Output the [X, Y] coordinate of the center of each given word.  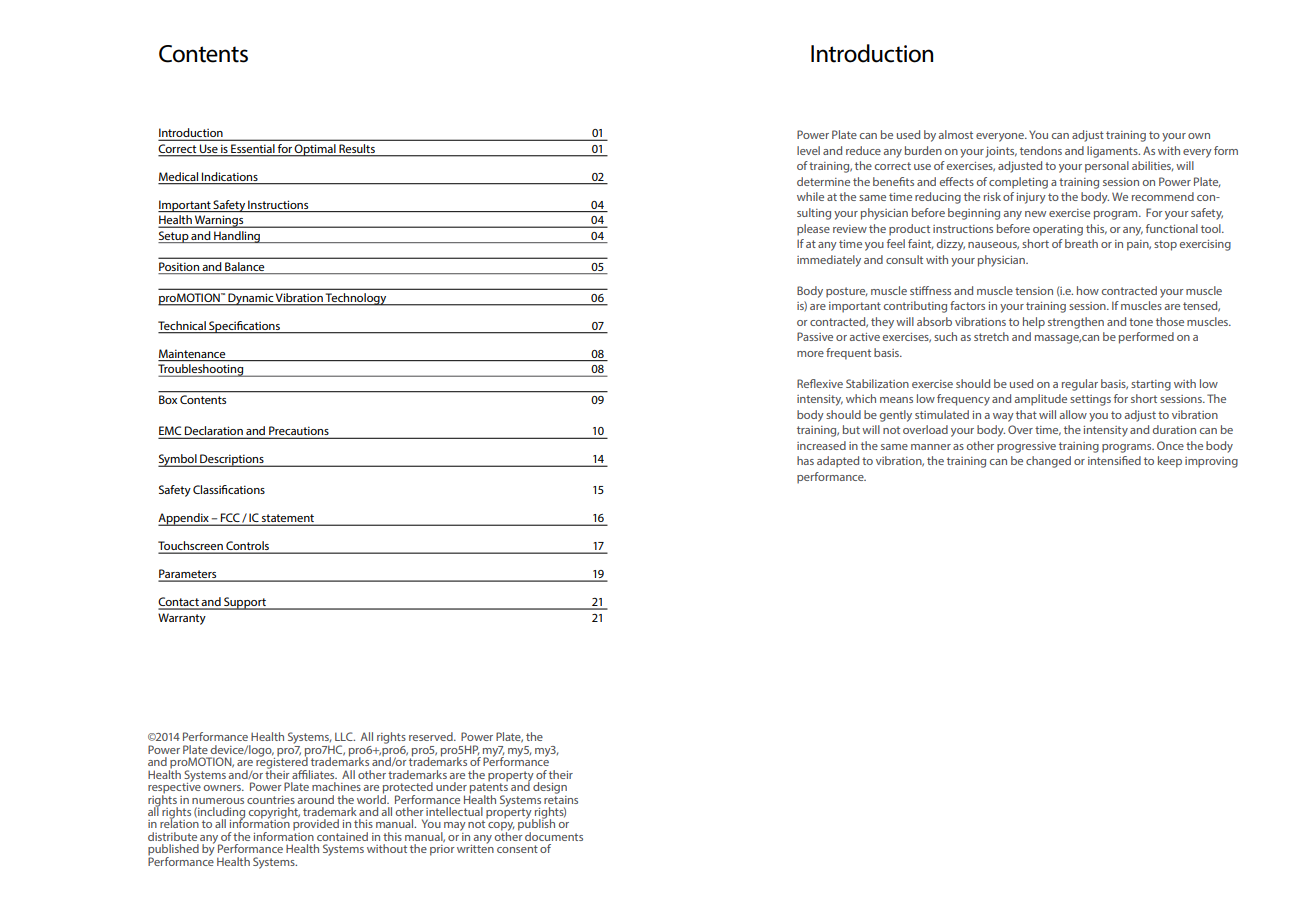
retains [561, 798]
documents [554, 836]
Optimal [315, 150]
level [808, 150]
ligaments [1113, 152]
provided [316, 824]
